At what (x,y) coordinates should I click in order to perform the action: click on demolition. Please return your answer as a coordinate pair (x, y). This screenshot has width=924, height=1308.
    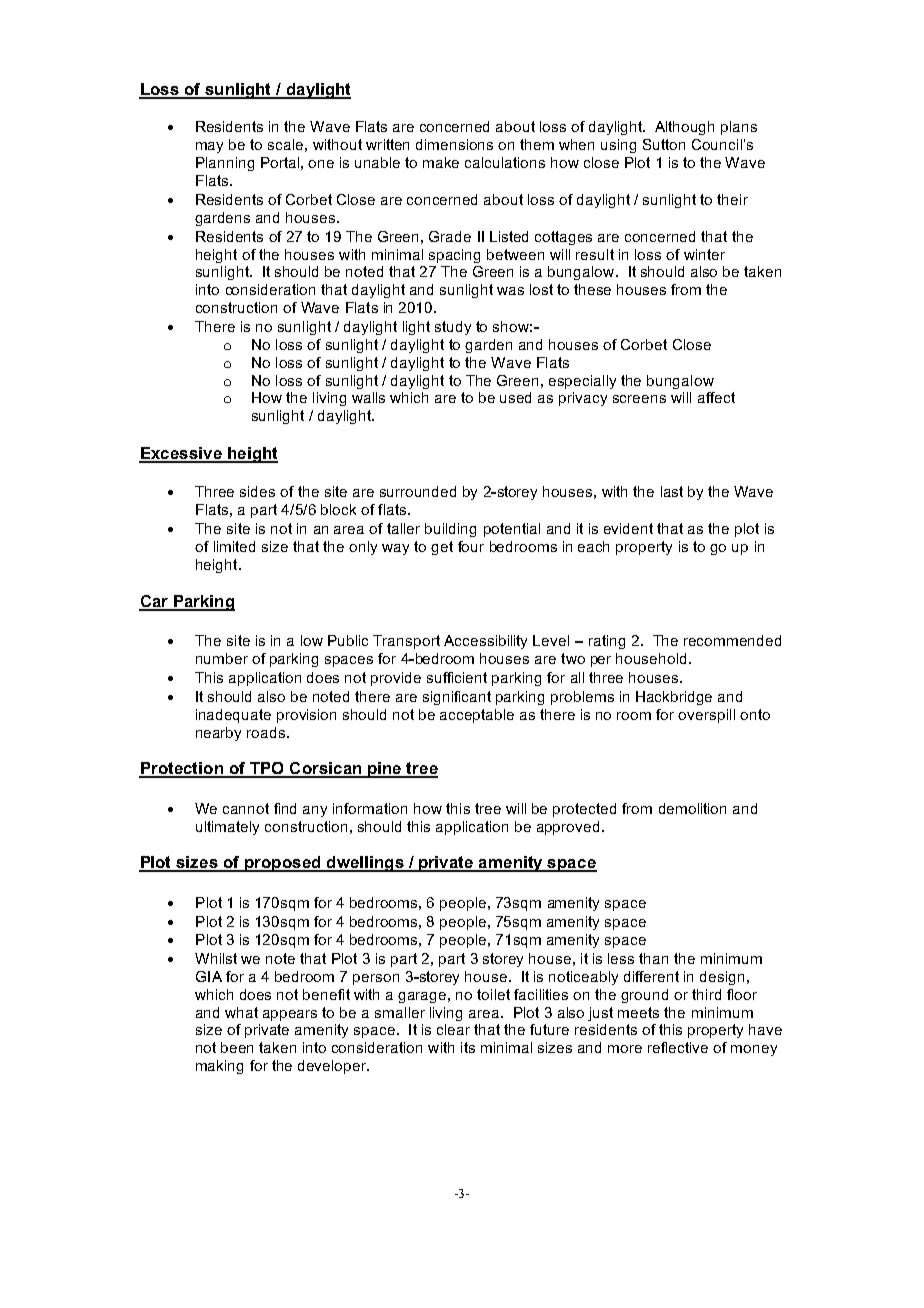
    Looking at the image, I should click on (692, 808).
